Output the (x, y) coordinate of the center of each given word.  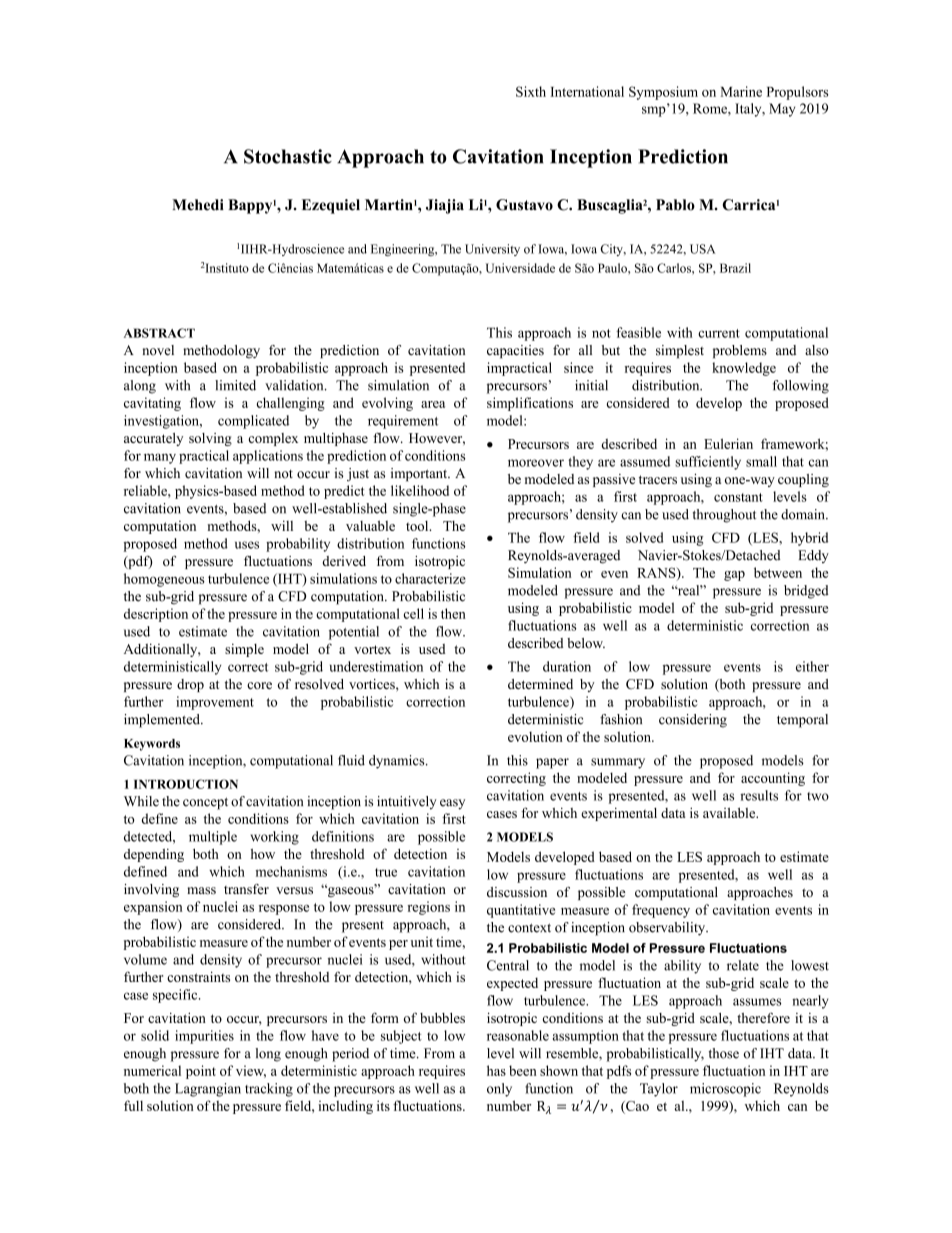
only (499, 1090)
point (201, 1072)
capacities (515, 352)
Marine (741, 91)
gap (734, 576)
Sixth (531, 91)
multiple (213, 838)
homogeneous (164, 580)
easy (452, 804)
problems (740, 352)
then (453, 613)
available (730, 813)
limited (235, 385)
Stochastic (288, 156)
